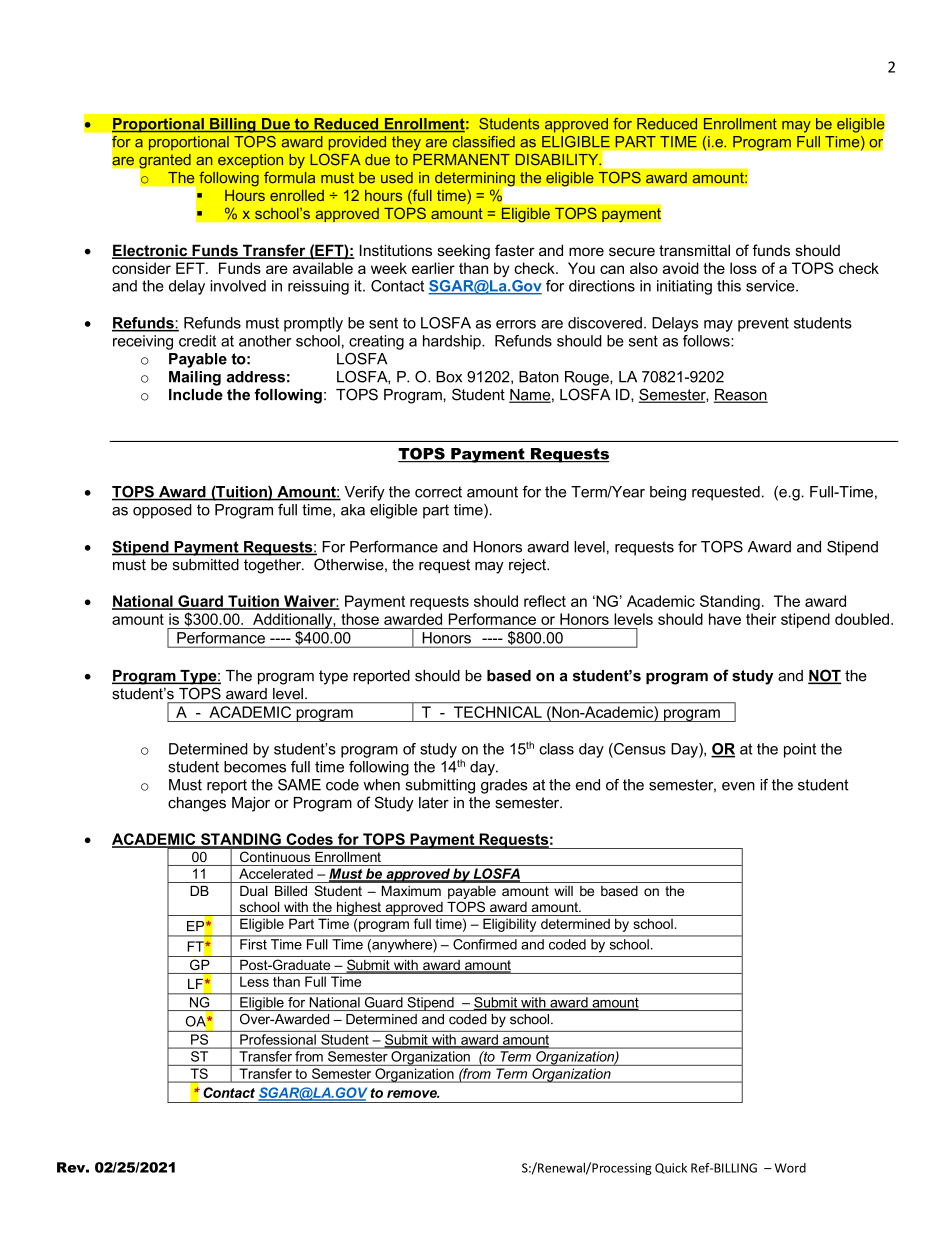 The image size is (952, 1233). I want to click on loss, so click(743, 268).
